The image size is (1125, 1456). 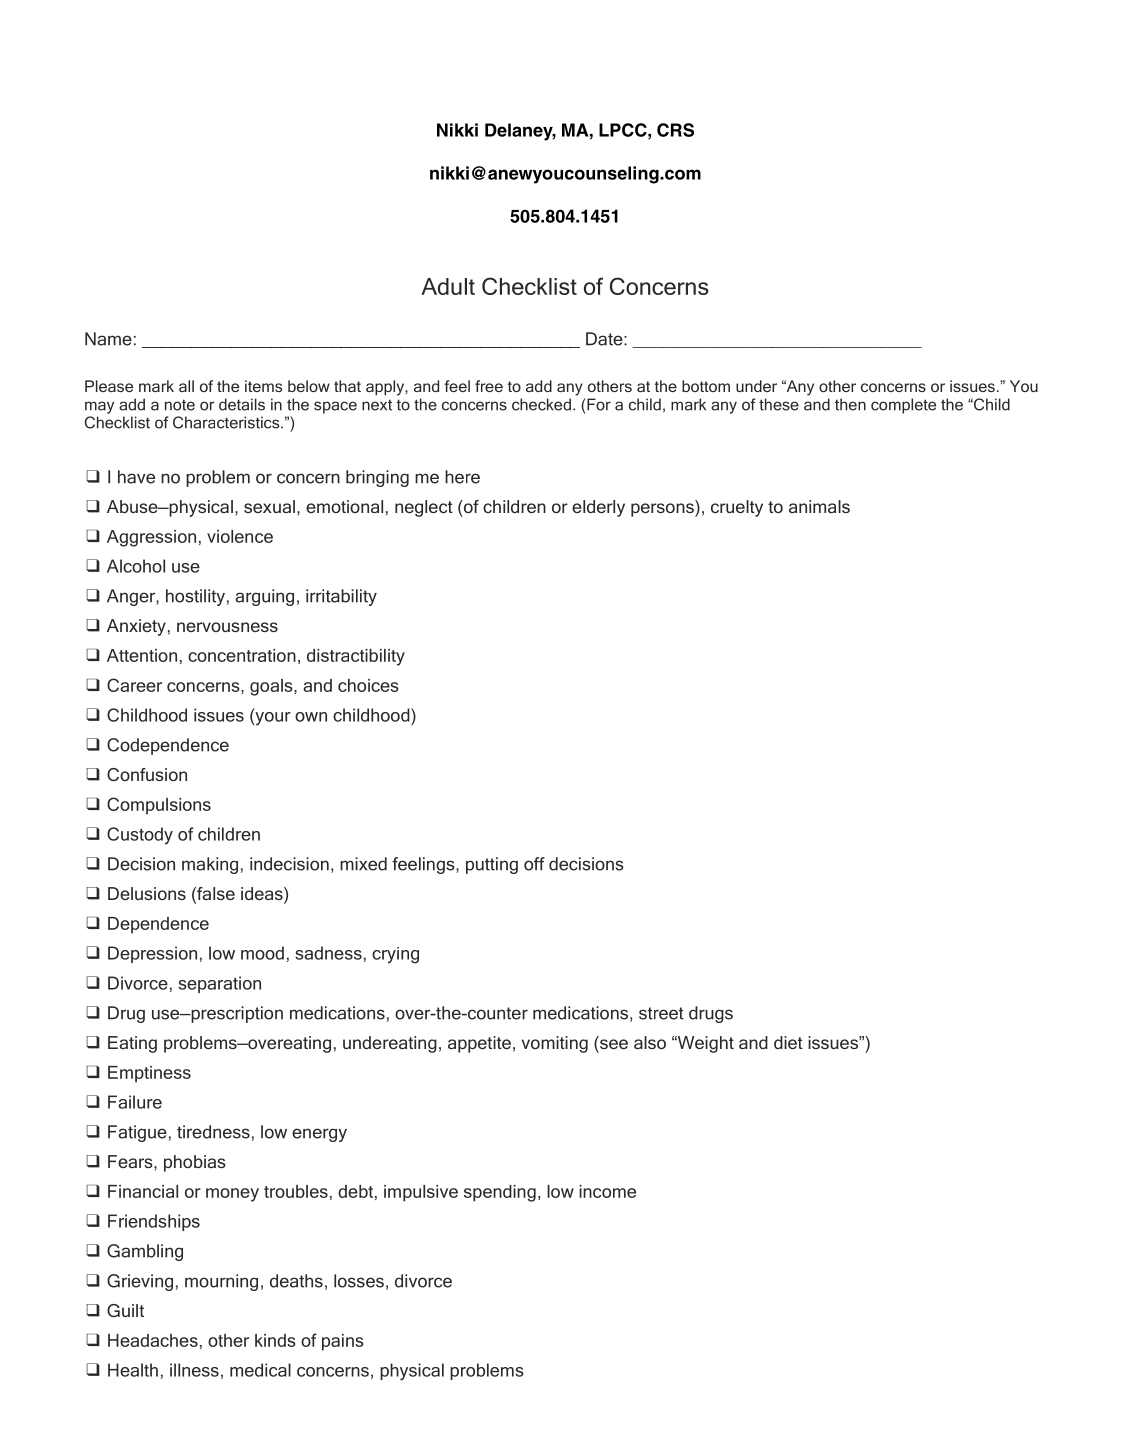 What do you see at coordinates (149, 1074) in the screenshot?
I see `Emptiness` at bounding box center [149, 1074].
